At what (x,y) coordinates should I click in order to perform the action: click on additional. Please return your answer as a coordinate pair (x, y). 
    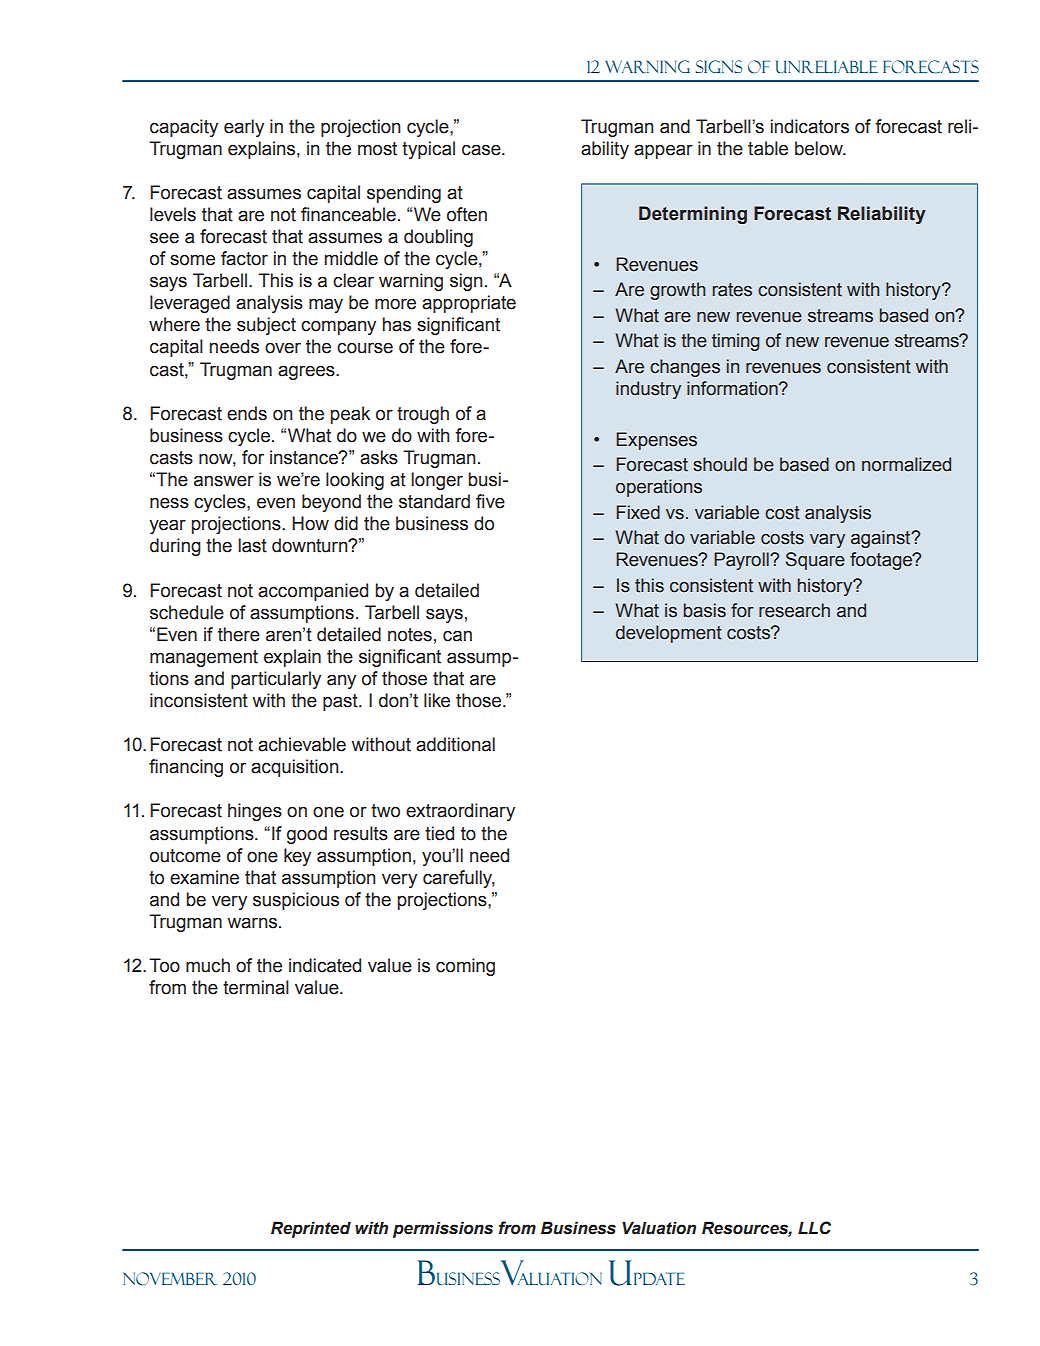
    Looking at the image, I should click on (455, 744).
